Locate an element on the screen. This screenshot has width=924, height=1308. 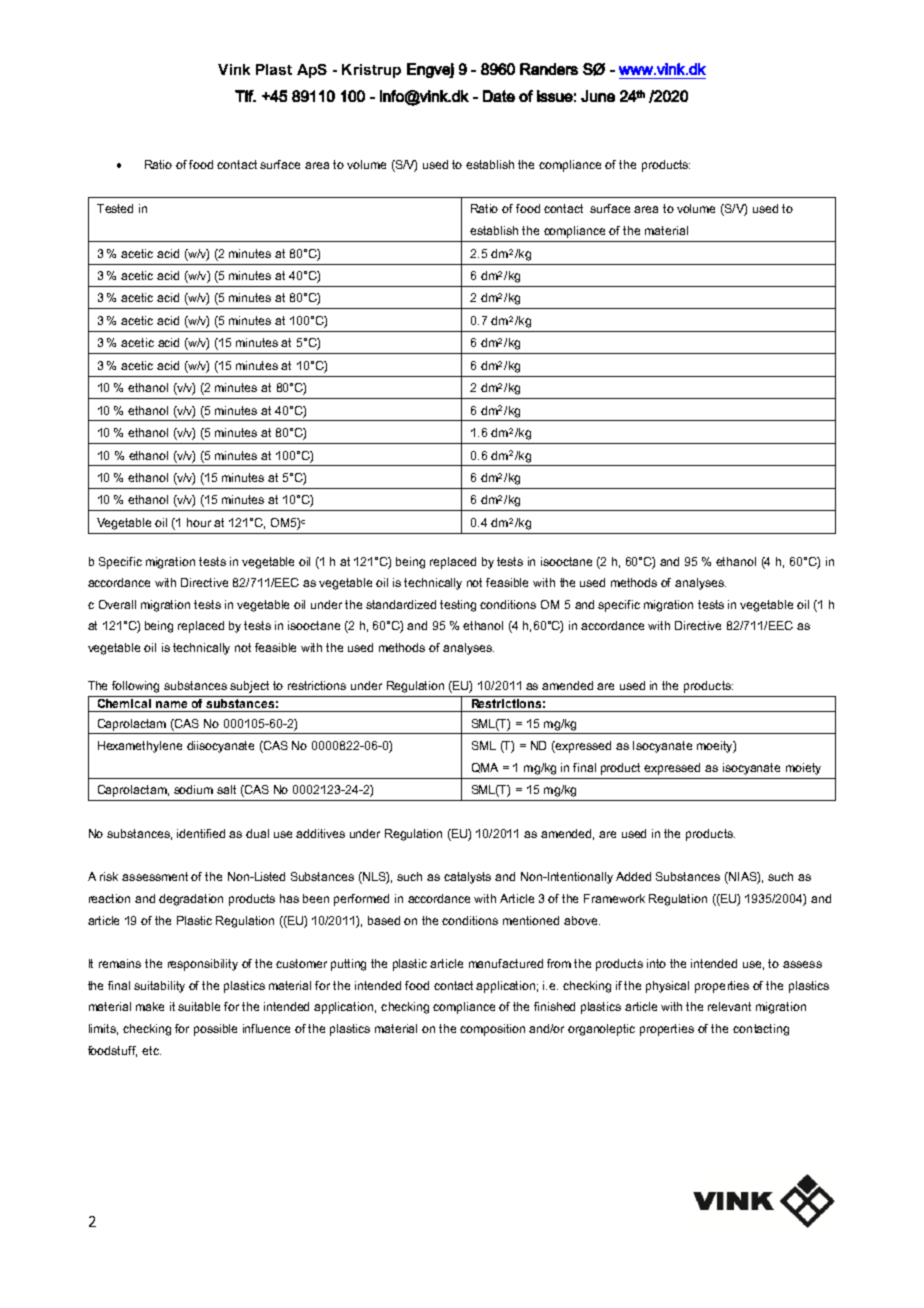
suitable is located at coordinates (199, 1006).
